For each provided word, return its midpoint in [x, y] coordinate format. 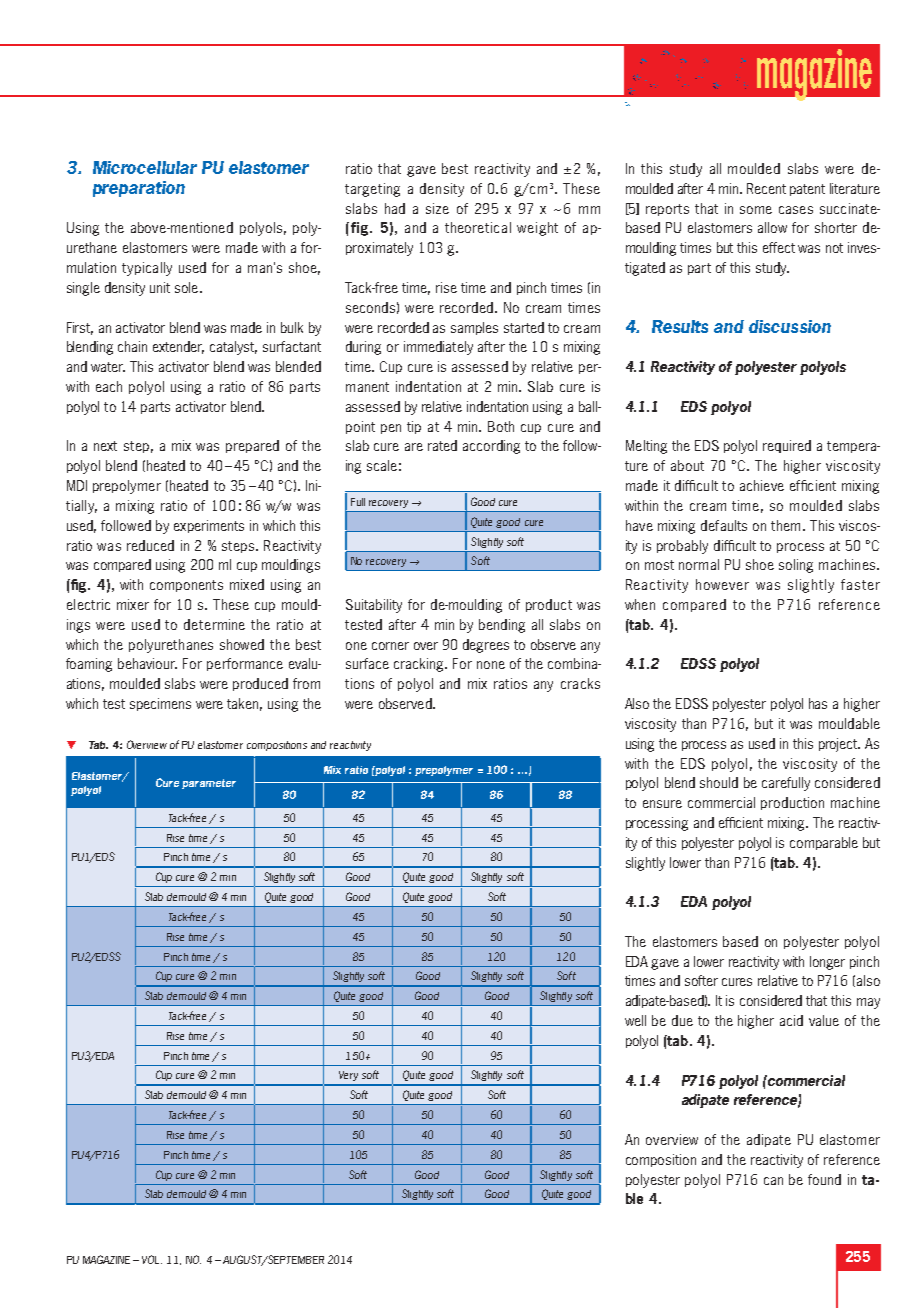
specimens [160, 704]
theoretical [478, 227]
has [818, 703]
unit [160, 287]
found [824, 1179]
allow [772, 227]
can [773, 1181]
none [491, 665]
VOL [152, 1259]
